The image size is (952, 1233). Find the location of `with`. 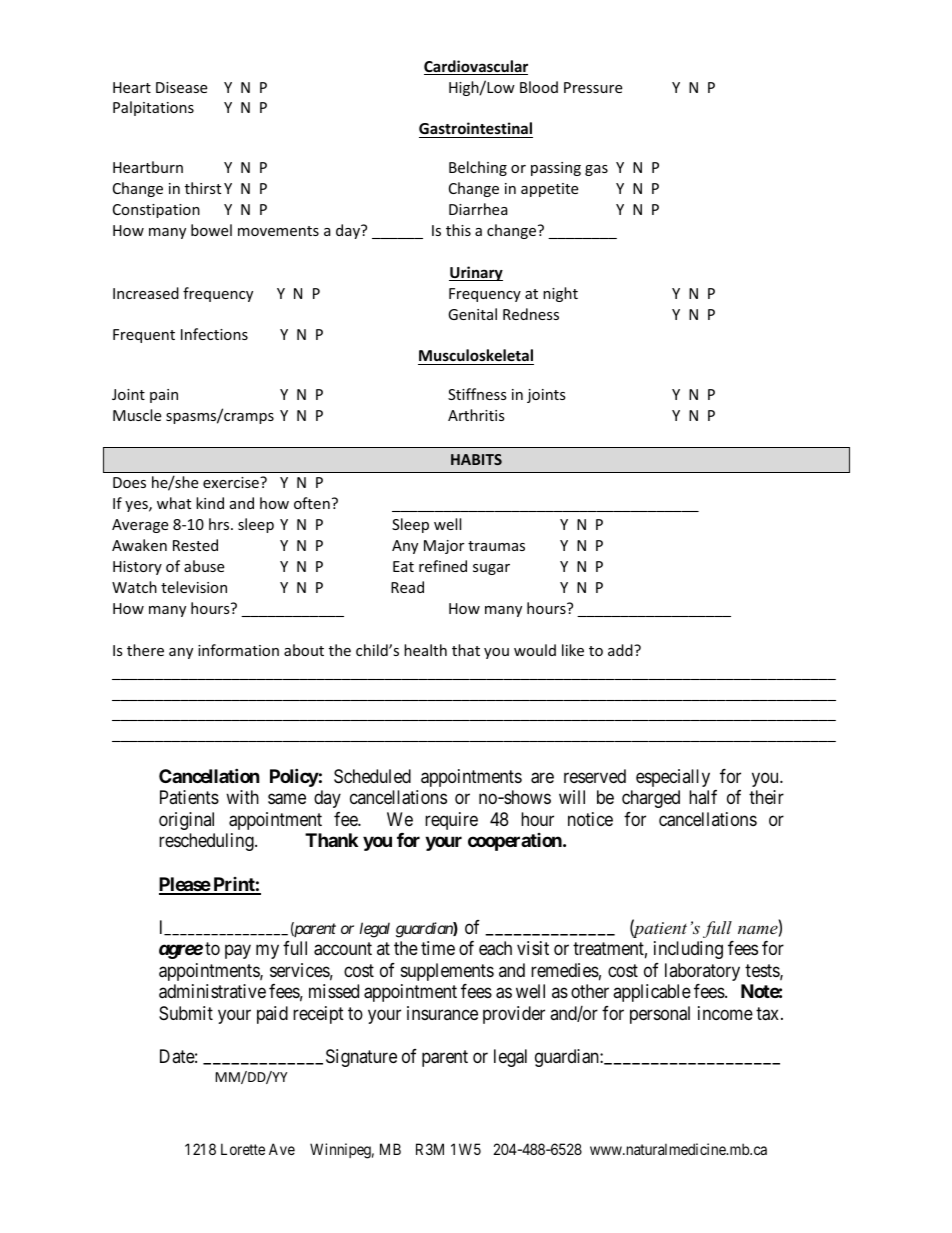

with is located at coordinates (242, 797).
